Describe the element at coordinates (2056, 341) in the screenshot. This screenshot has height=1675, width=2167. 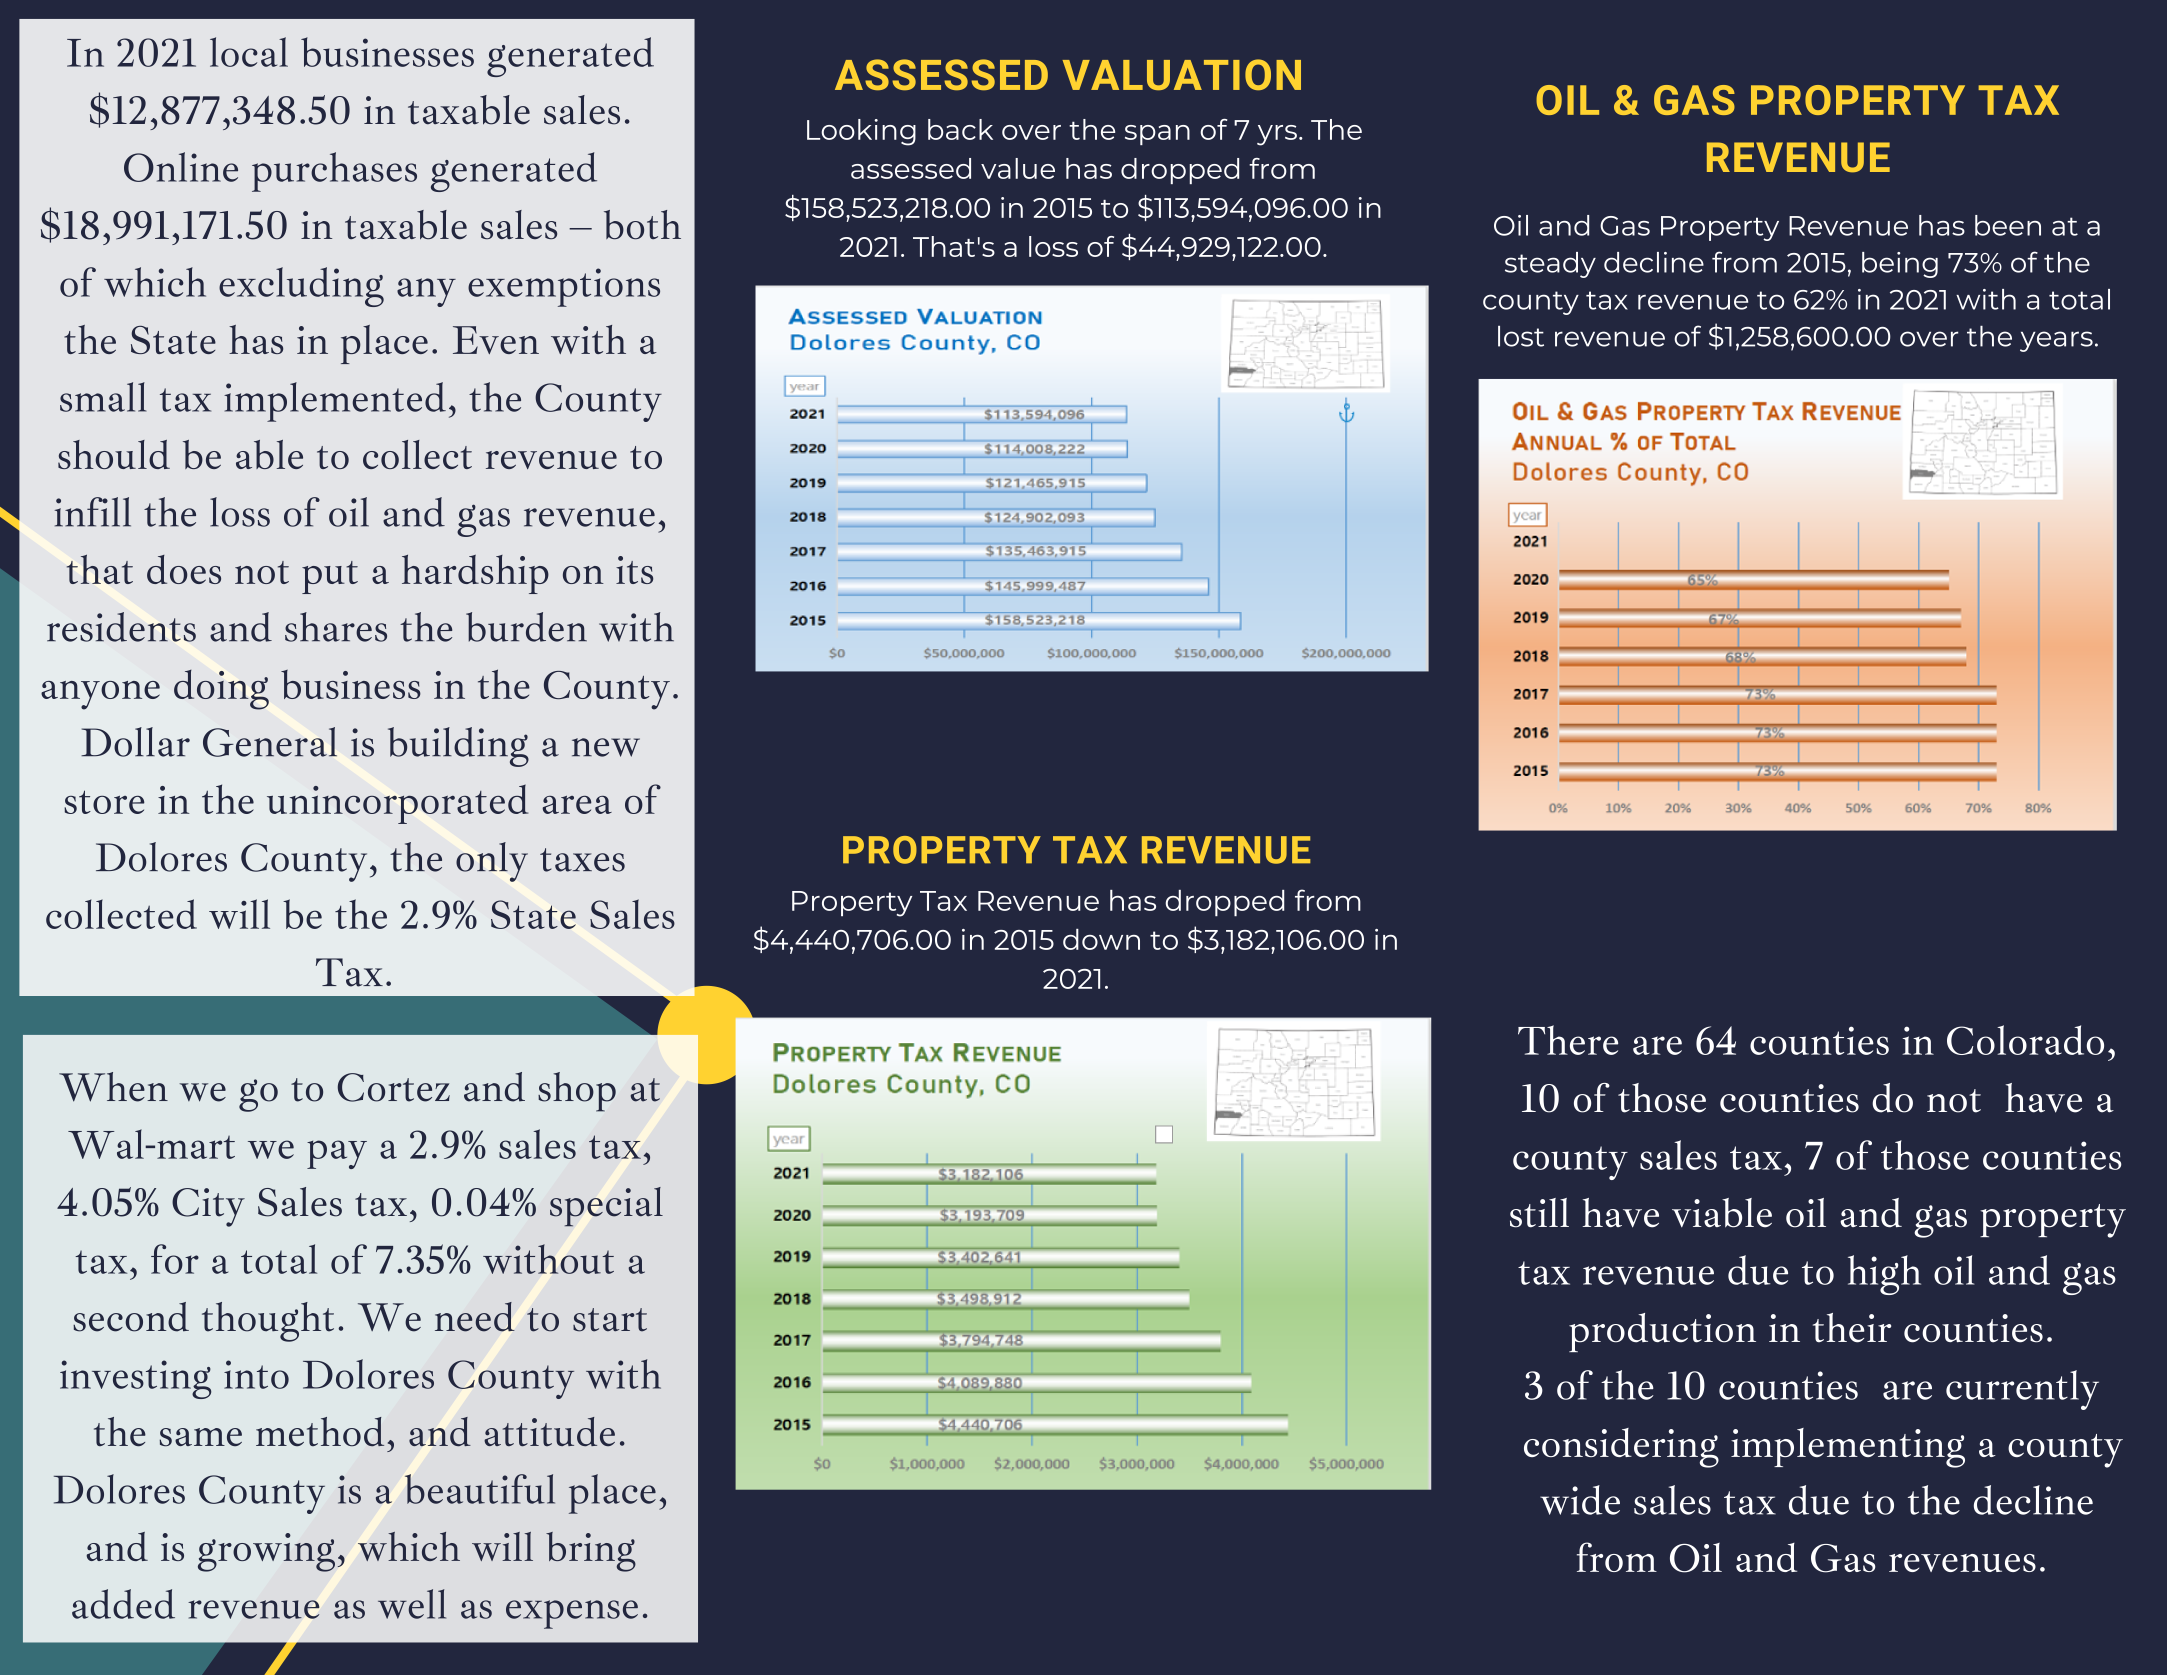
I see `years` at that location.
